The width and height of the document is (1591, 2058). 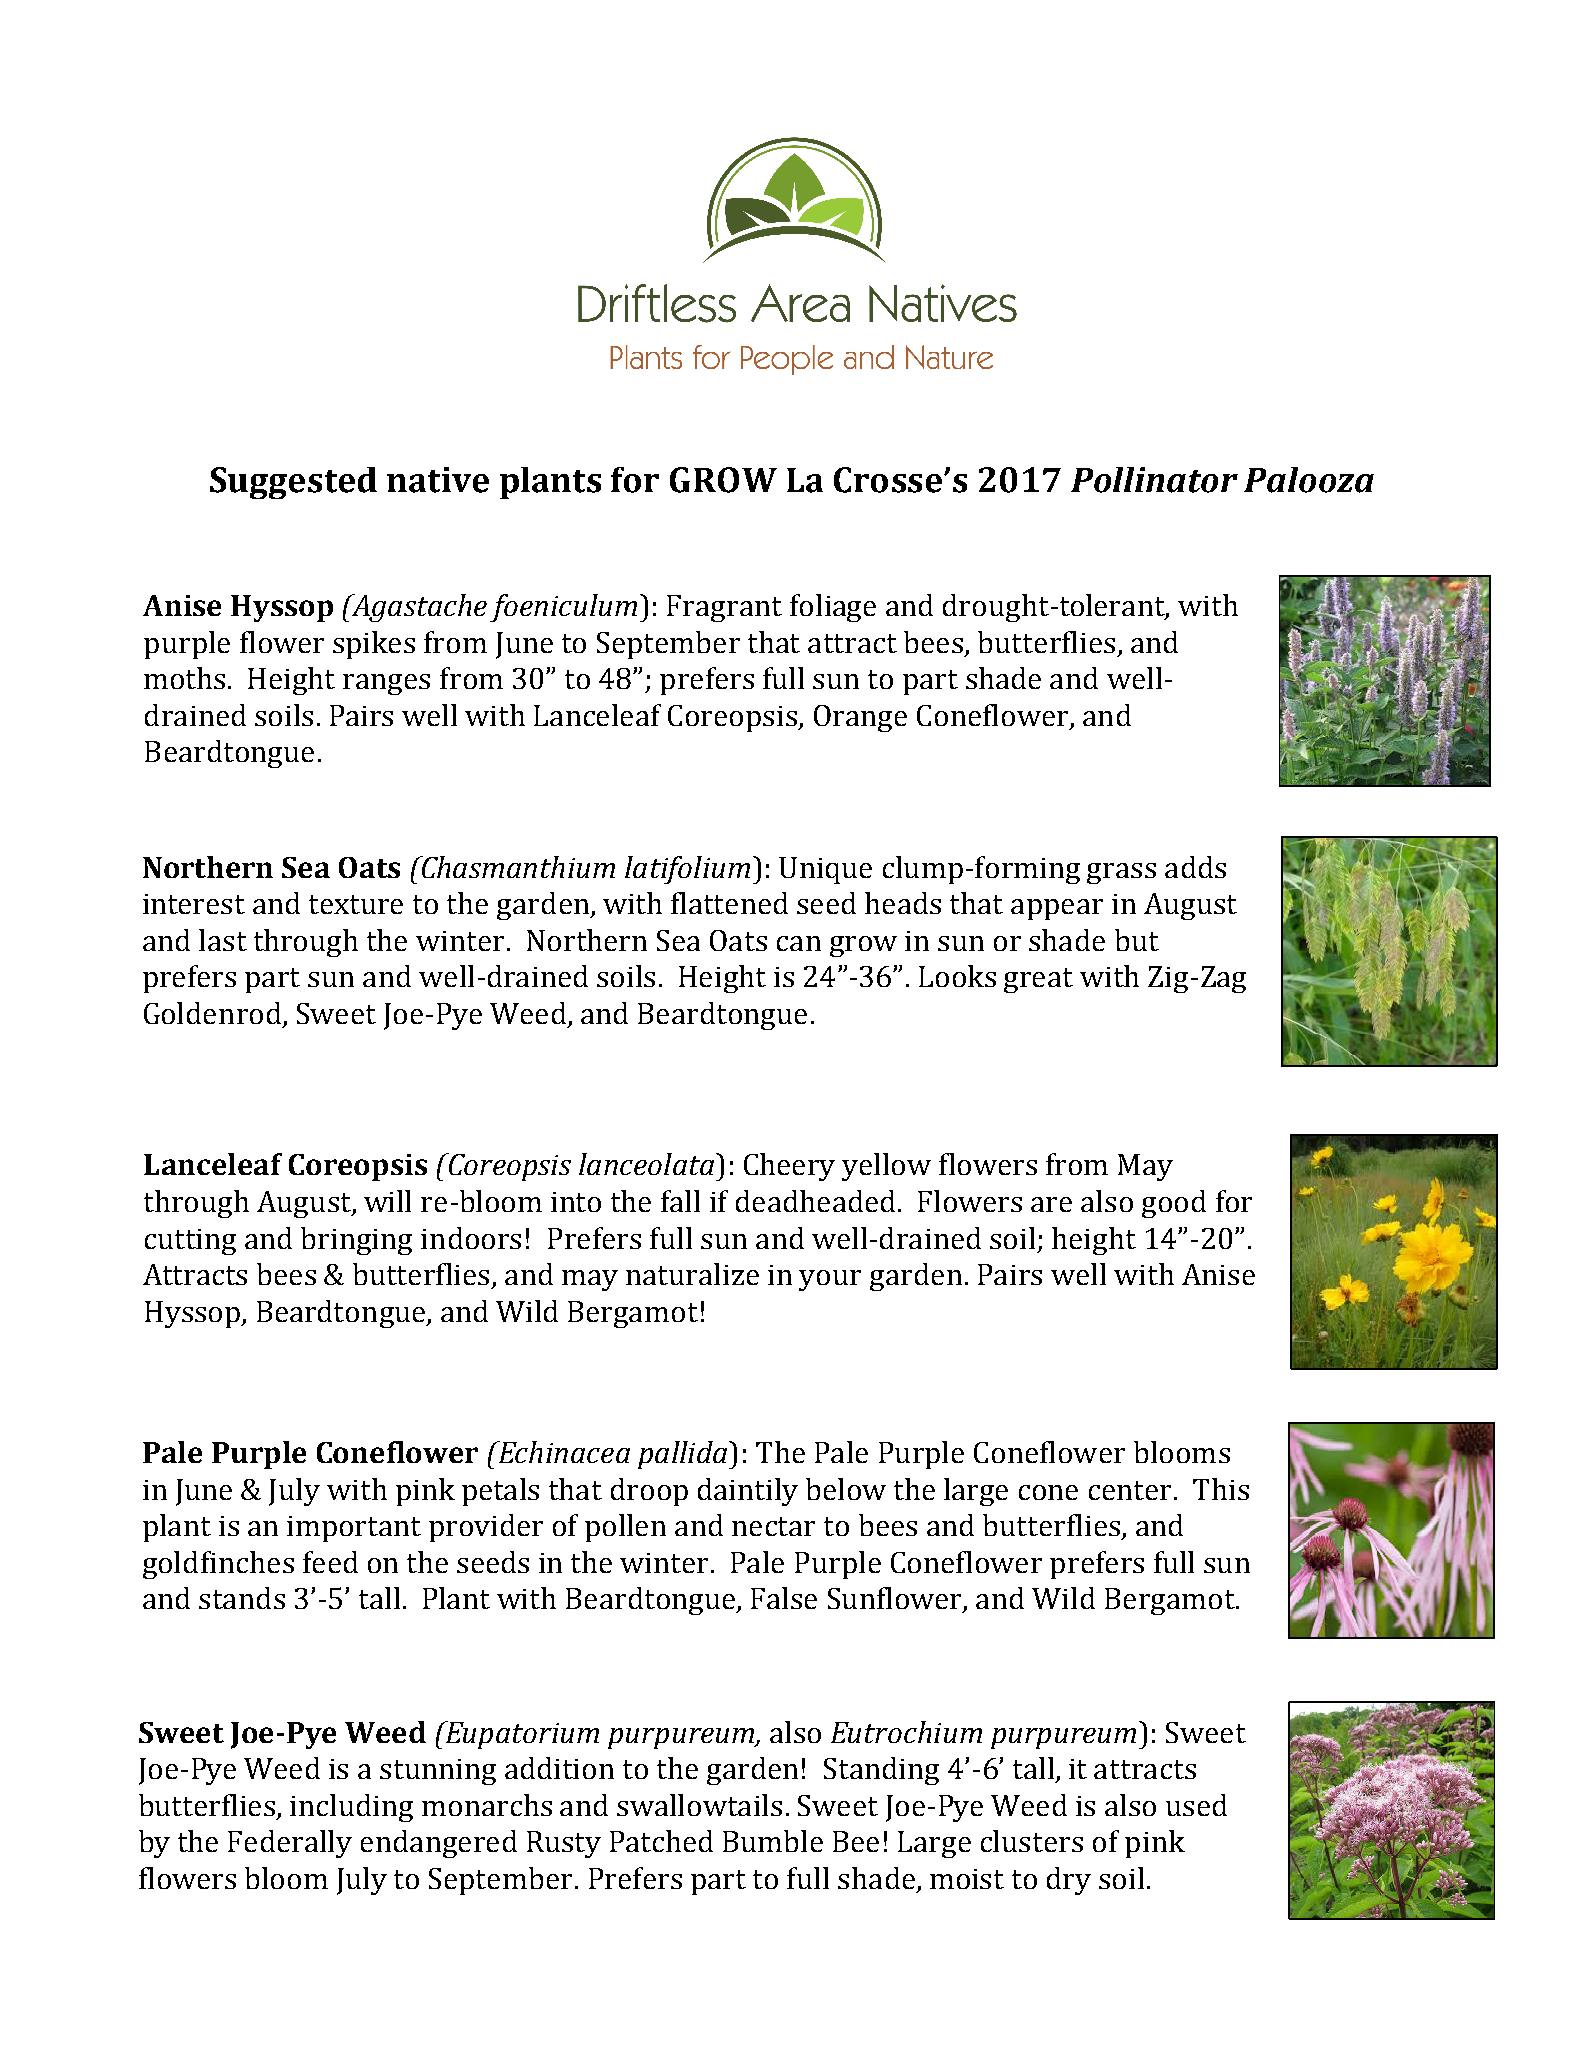 I want to click on can, so click(x=799, y=943).
